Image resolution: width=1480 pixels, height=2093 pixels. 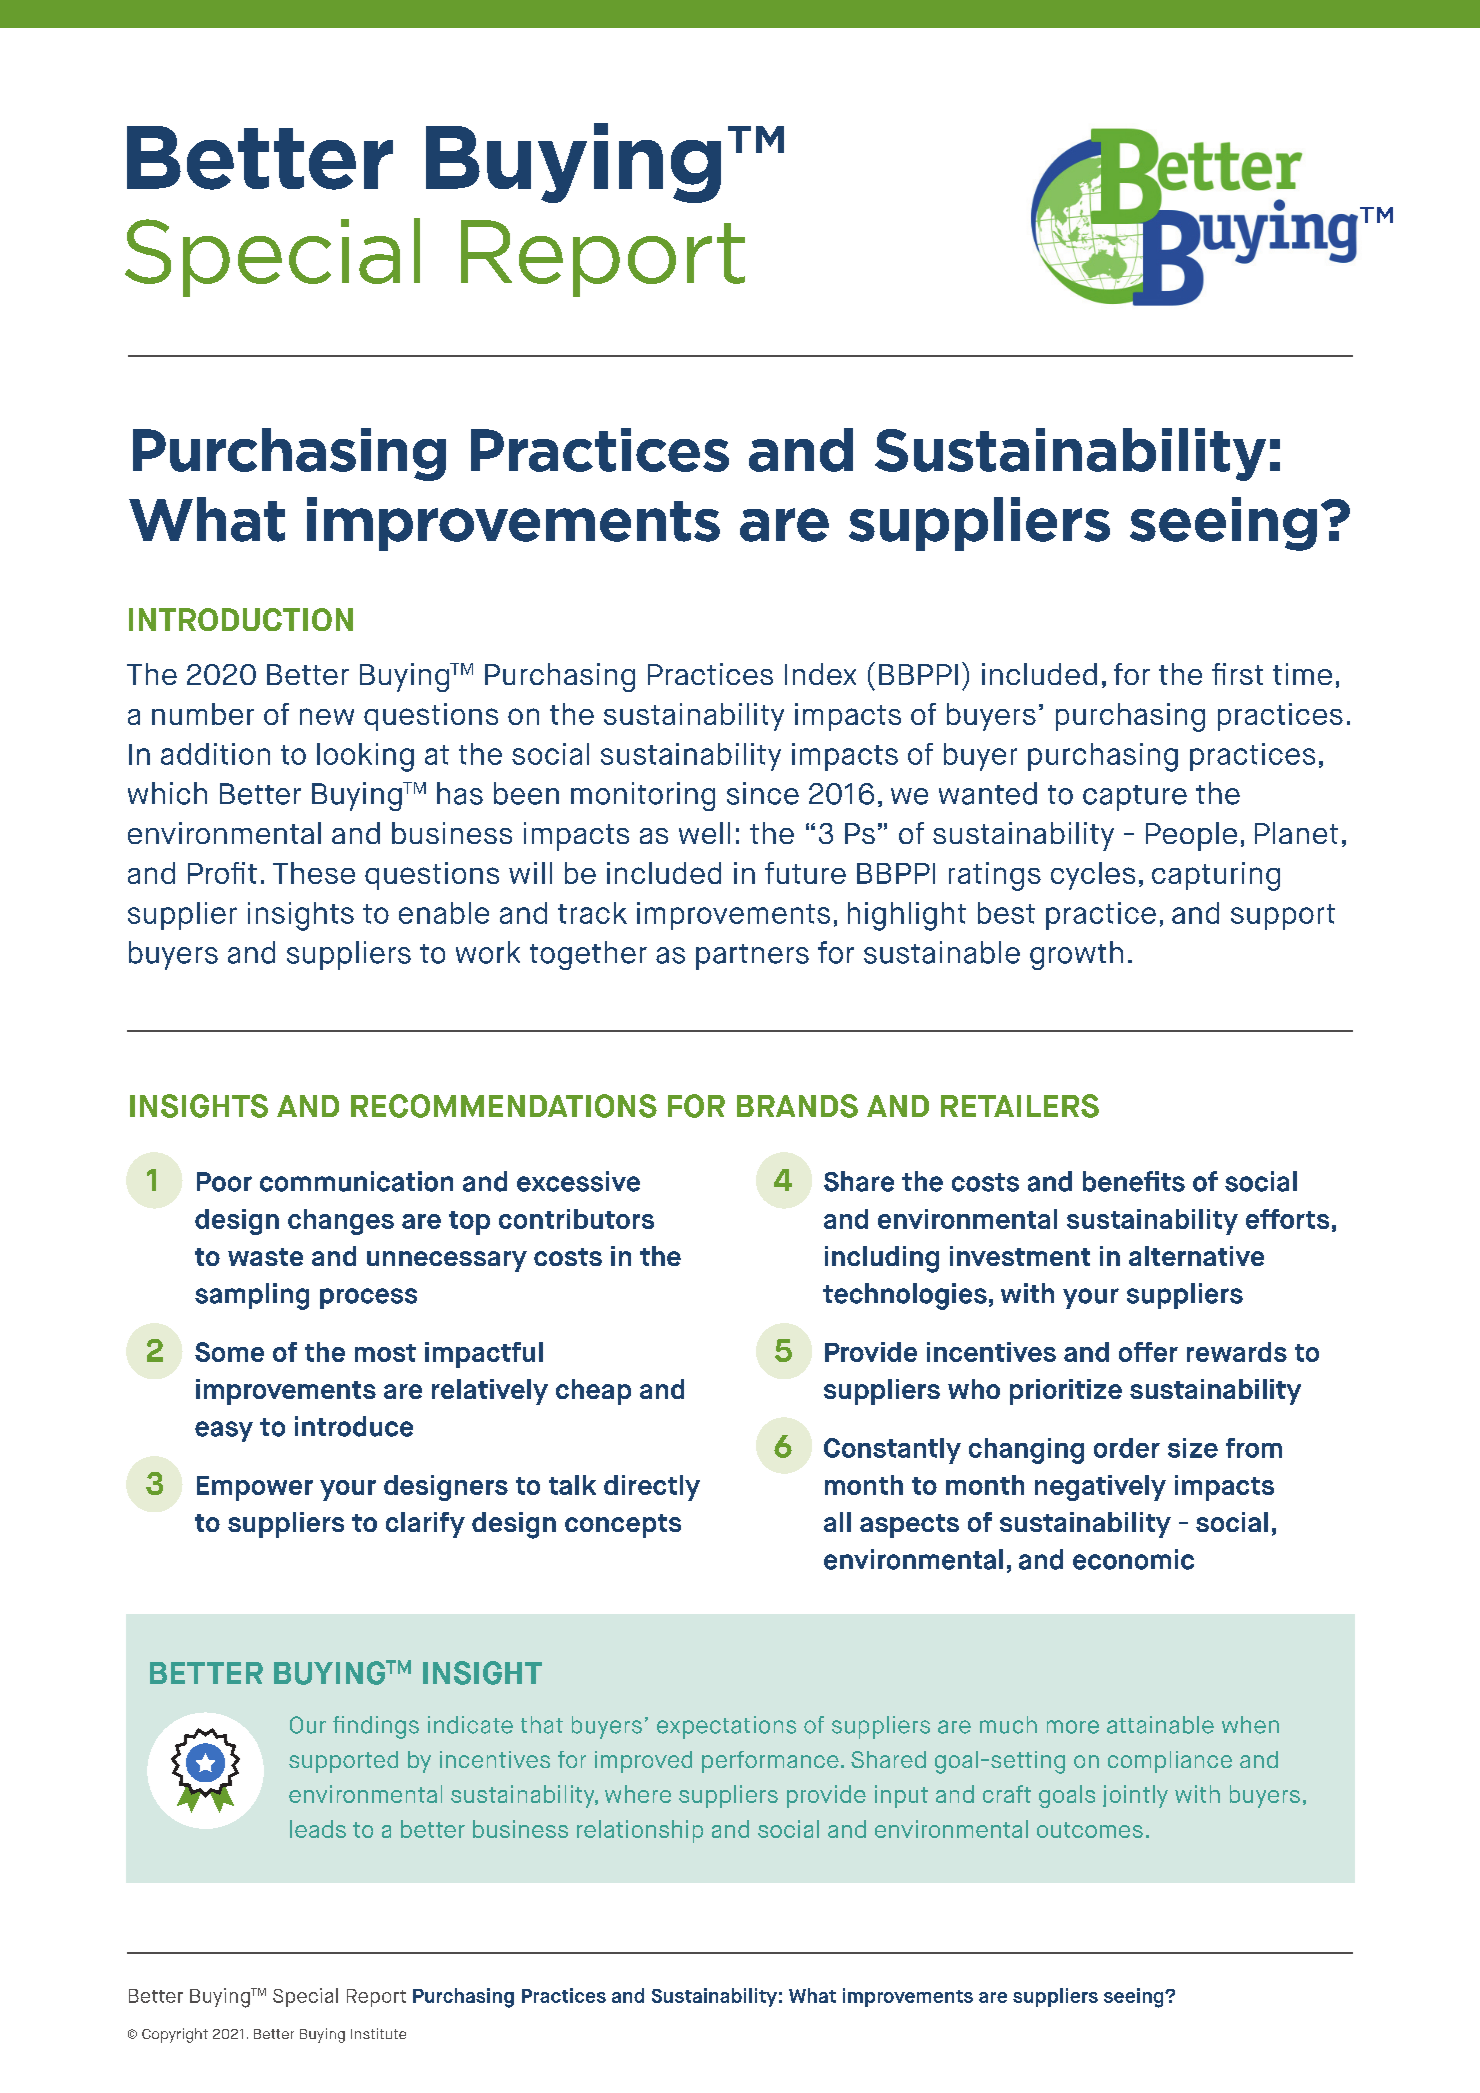 I want to click on since, so click(x=763, y=793).
